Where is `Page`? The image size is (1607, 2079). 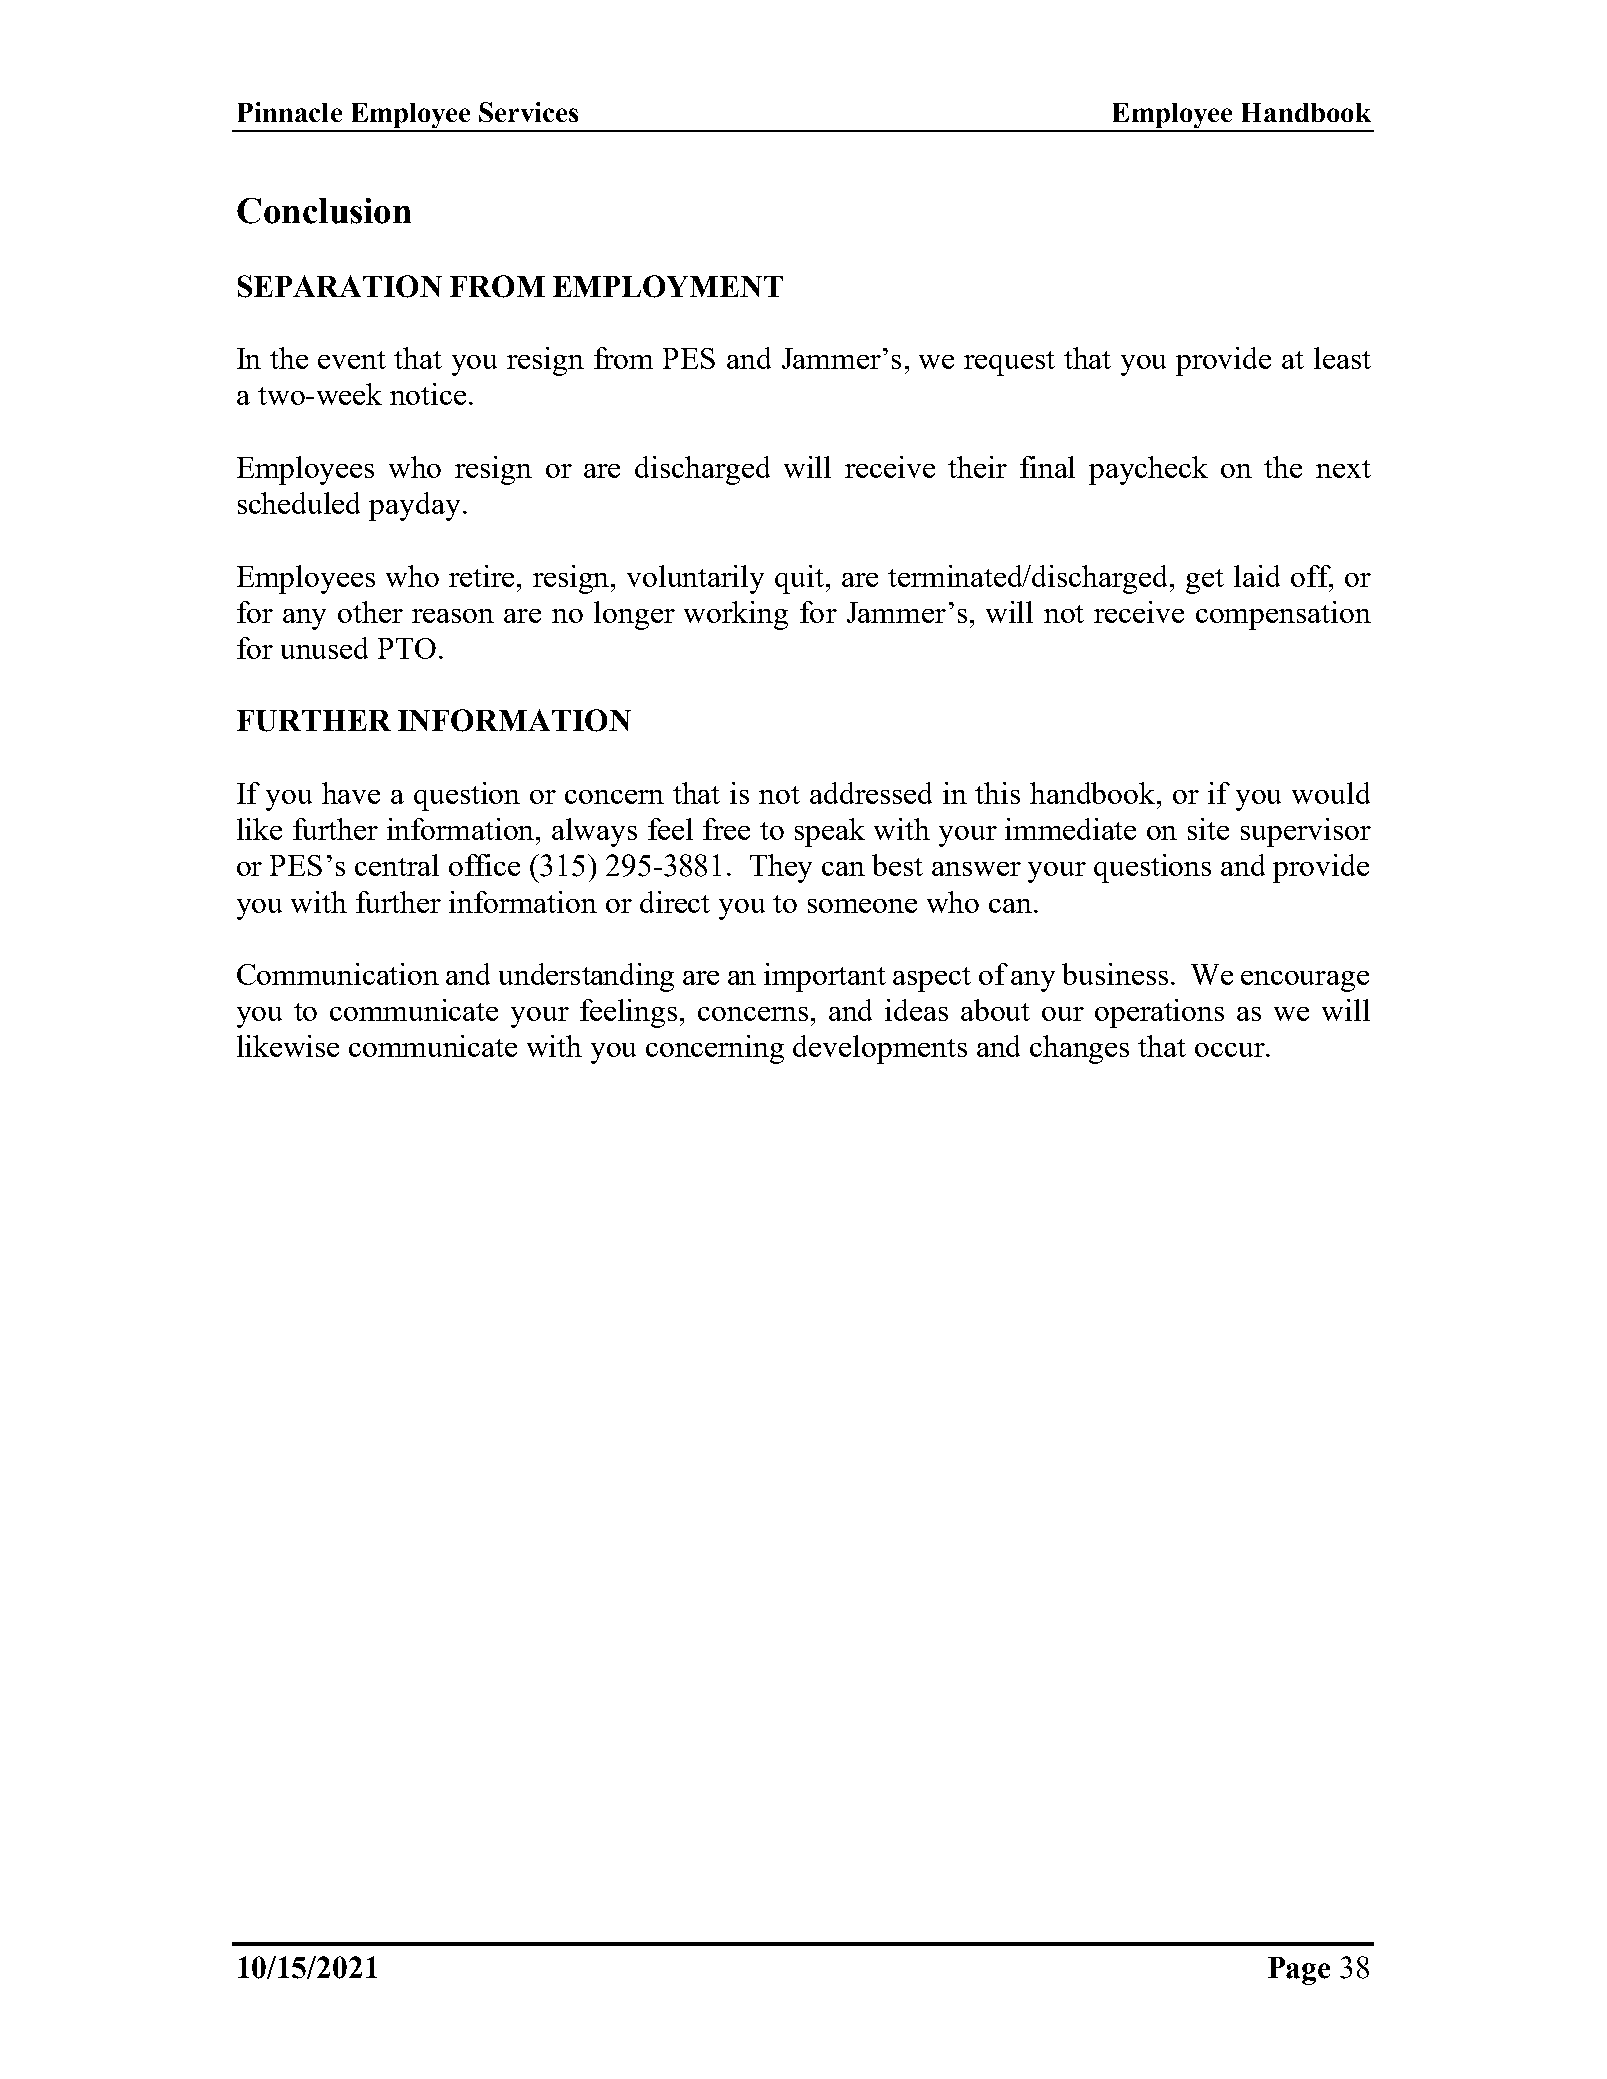 Page is located at coordinates (1299, 1971).
